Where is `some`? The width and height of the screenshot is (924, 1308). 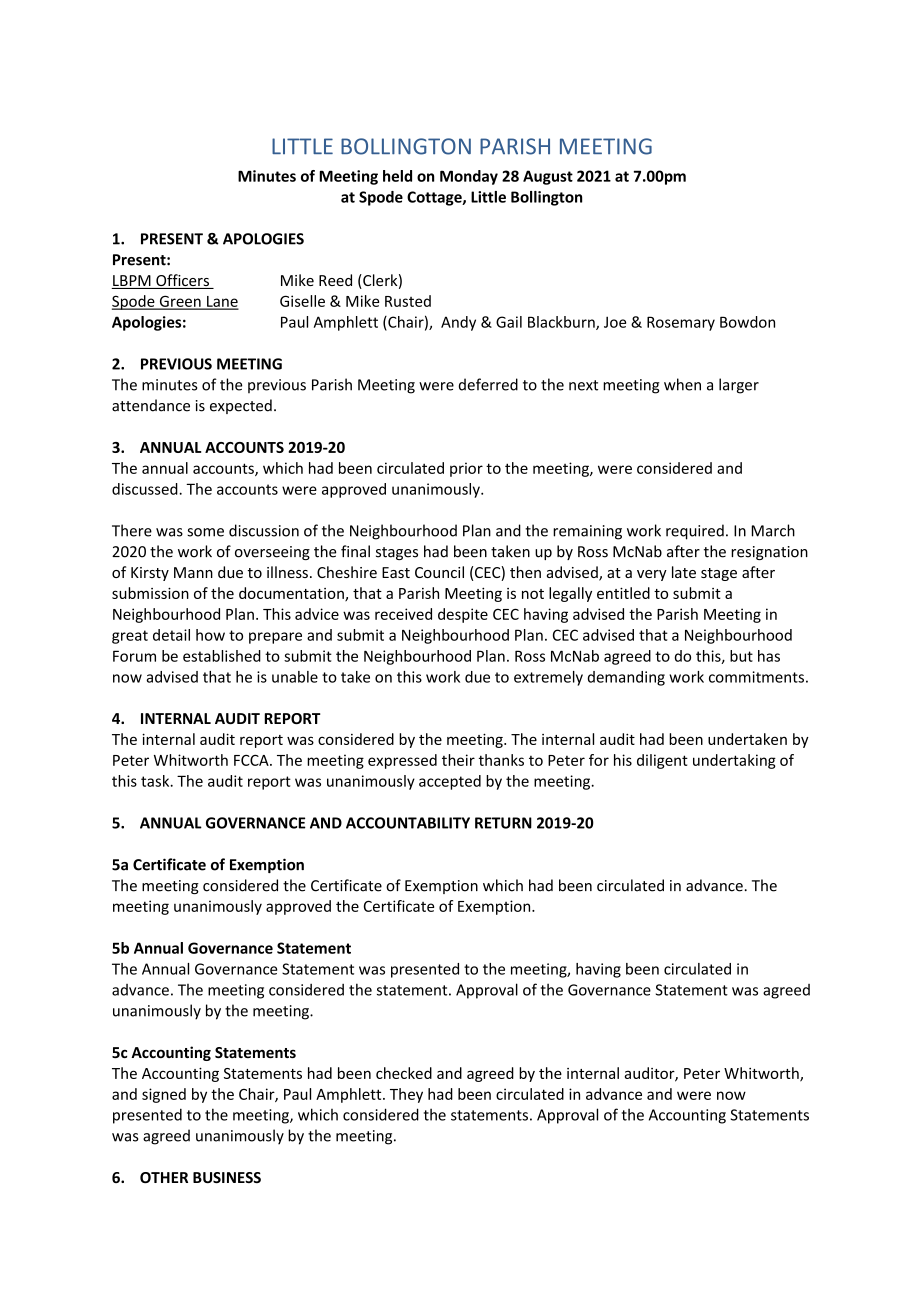 some is located at coordinates (205, 532).
